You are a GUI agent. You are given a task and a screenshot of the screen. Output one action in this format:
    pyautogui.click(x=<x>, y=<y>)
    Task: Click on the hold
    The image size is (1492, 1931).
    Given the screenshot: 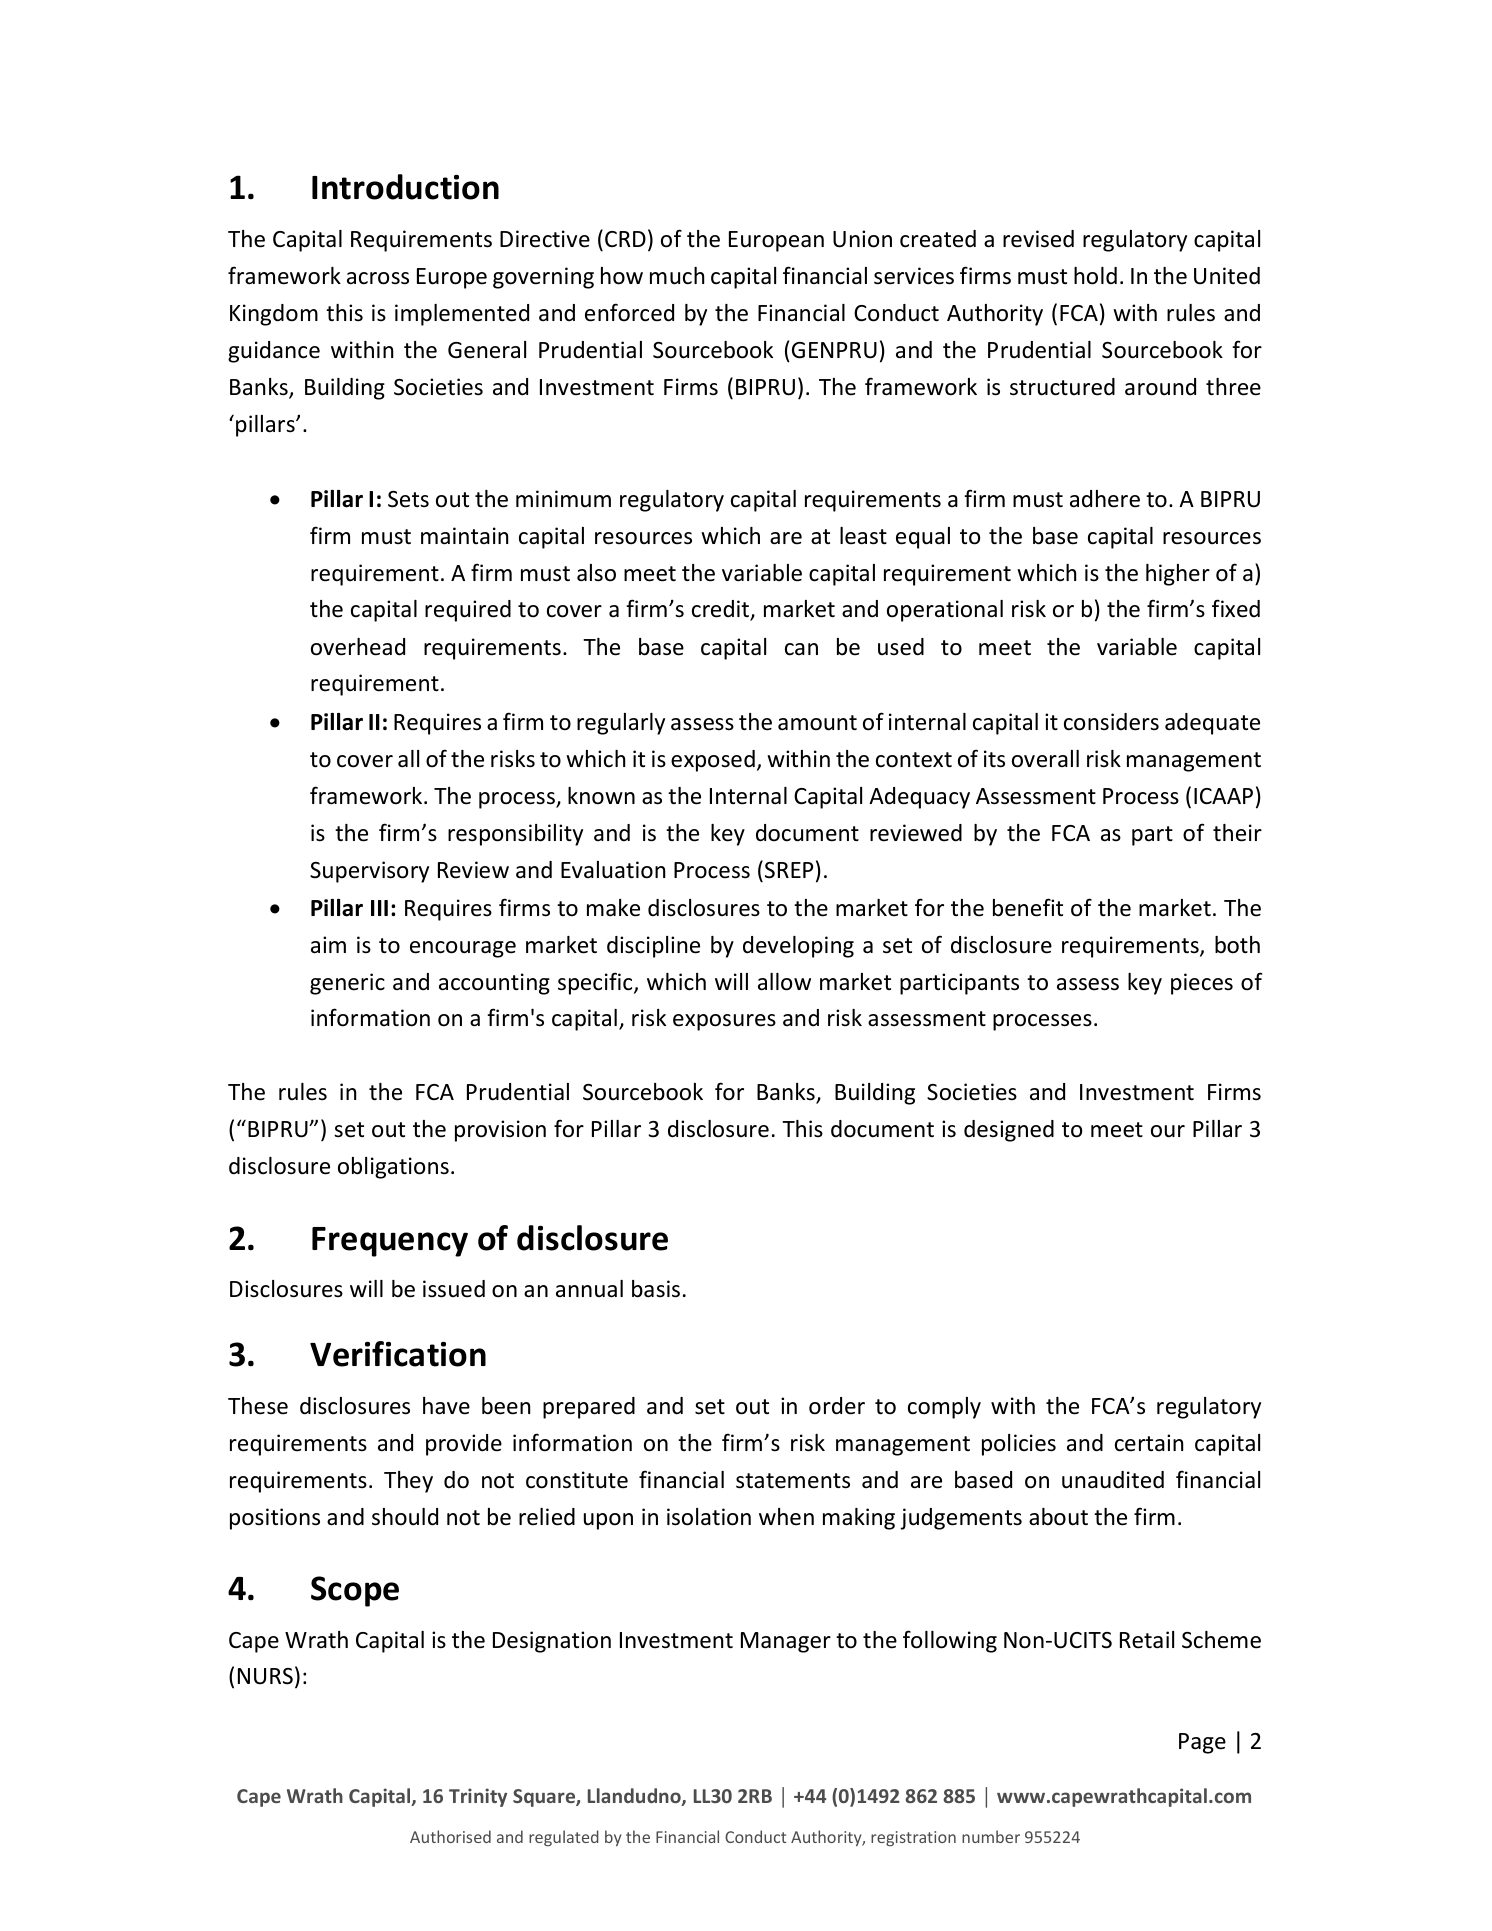 What is the action you would take?
    pyautogui.click(x=1095, y=276)
